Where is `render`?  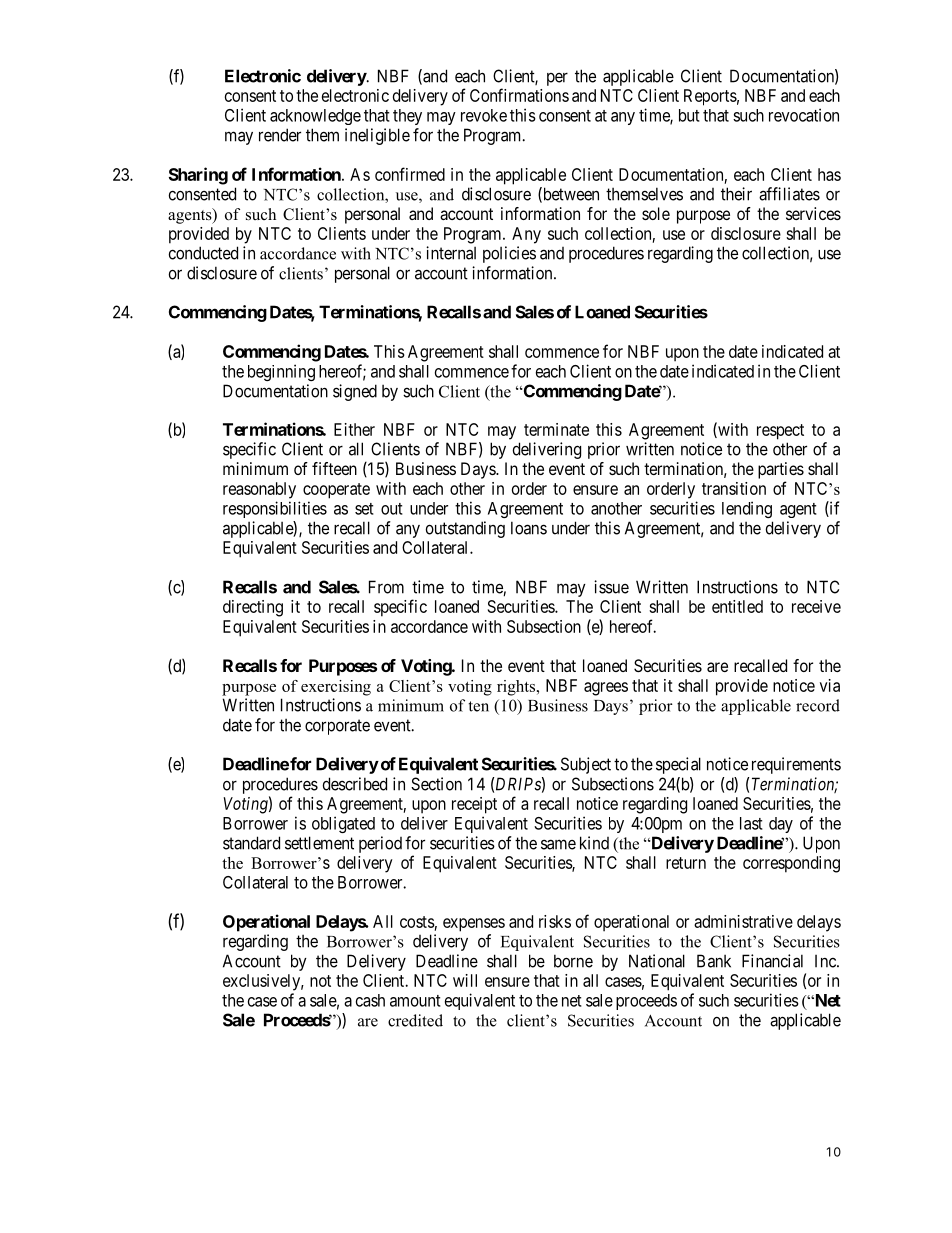 render is located at coordinates (280, 135).
